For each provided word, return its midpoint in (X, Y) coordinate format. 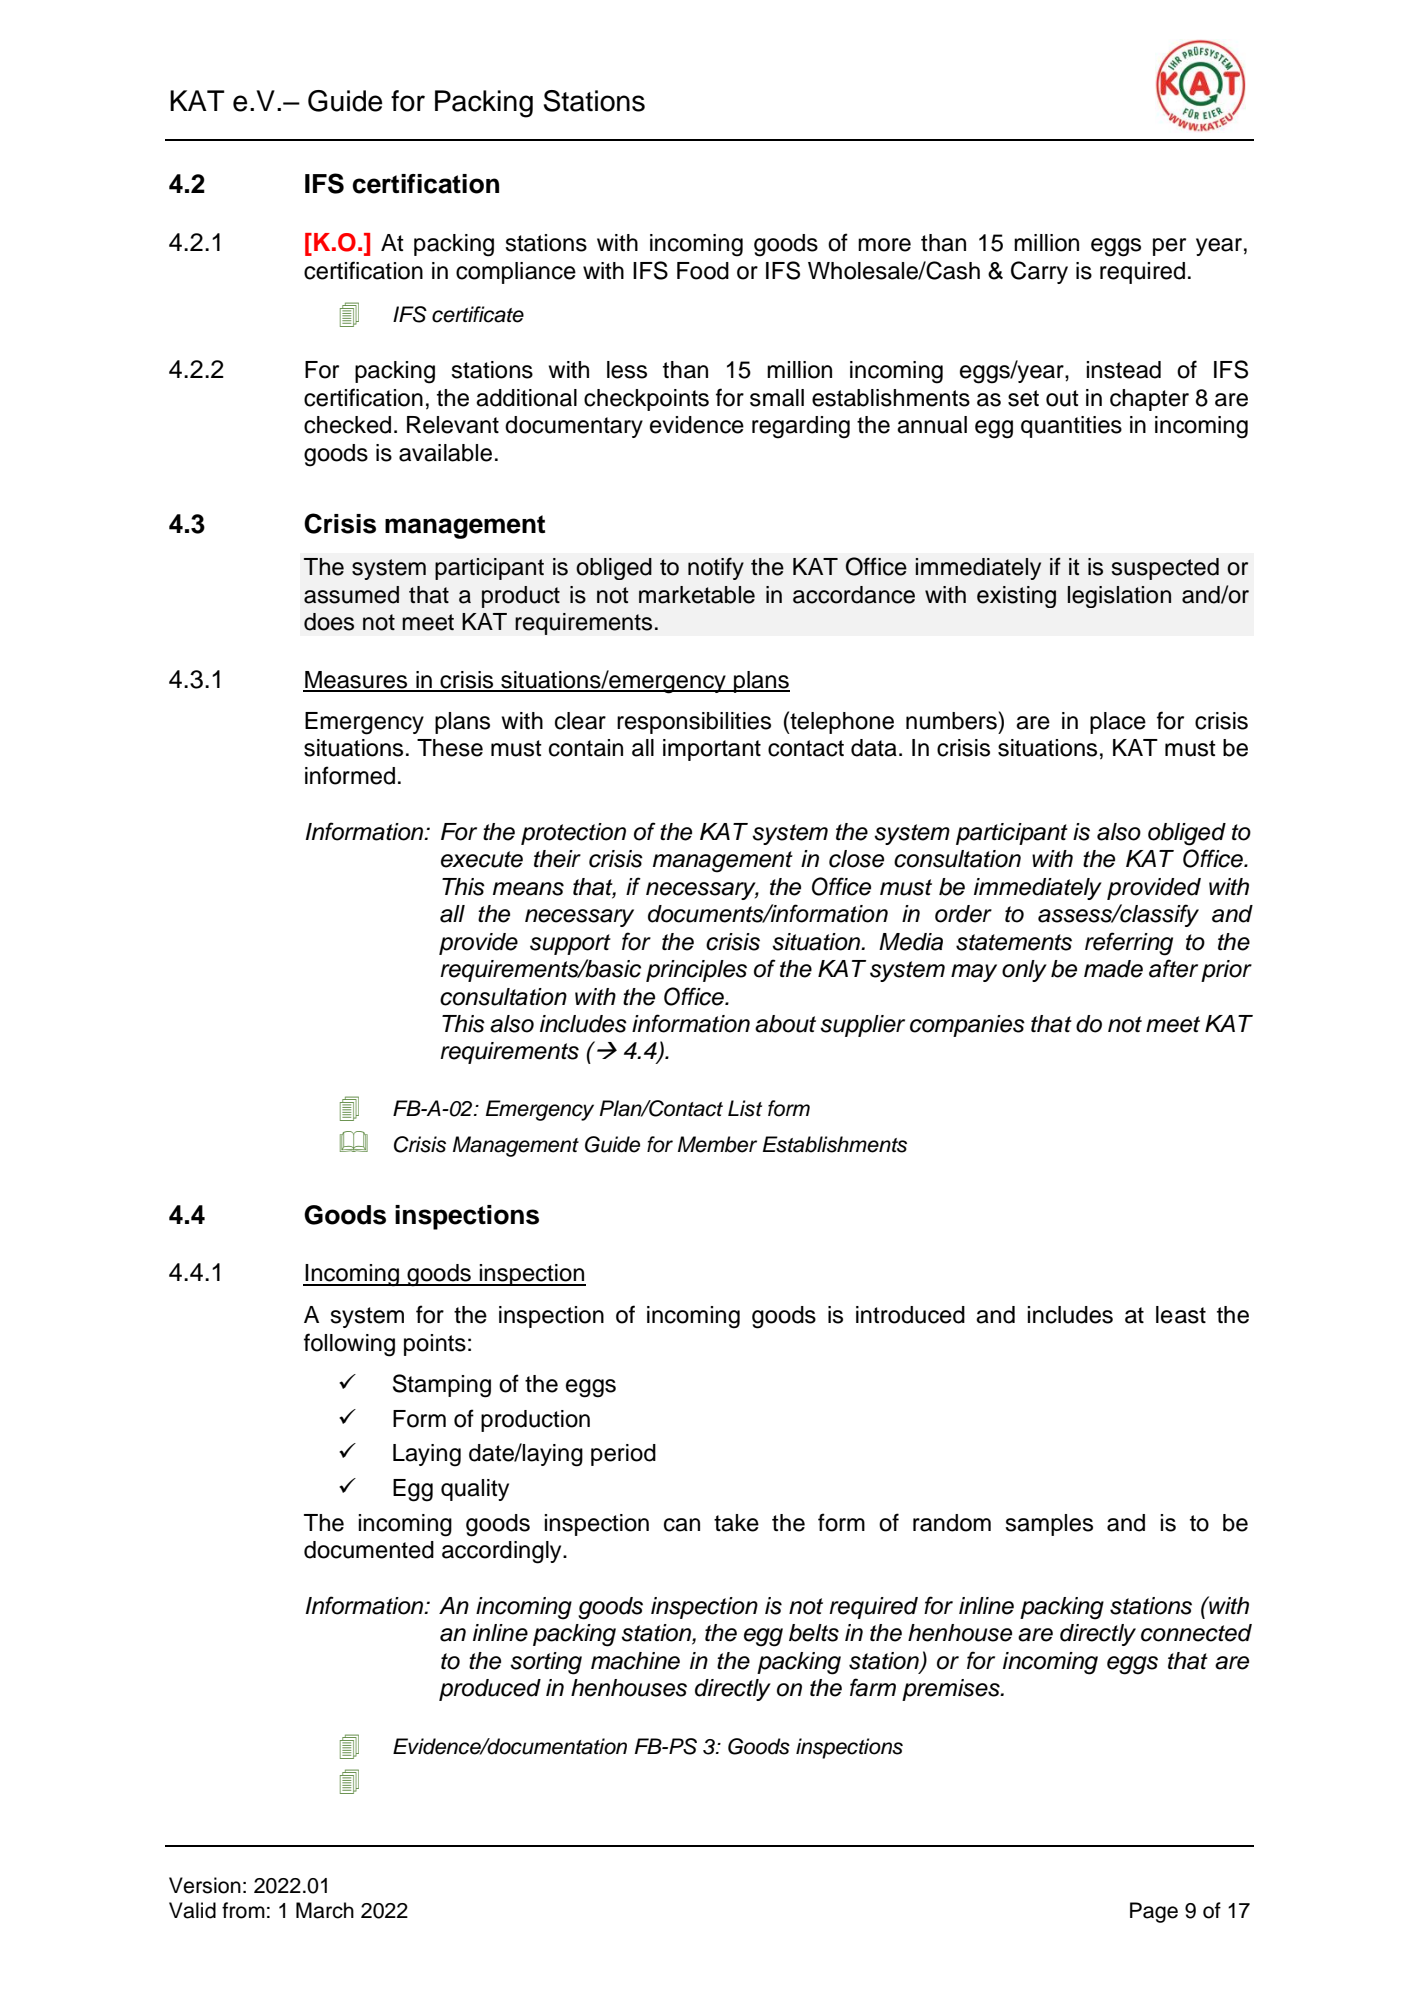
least (1181, 1315)
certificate (478, 314)
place (1118, 723)
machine (635, 1661)
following (349, 1345)
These (450, 748)
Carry (1039, 272)
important (712, 750)
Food (703, 271)
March (325, 1910)
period (623, 1455)
